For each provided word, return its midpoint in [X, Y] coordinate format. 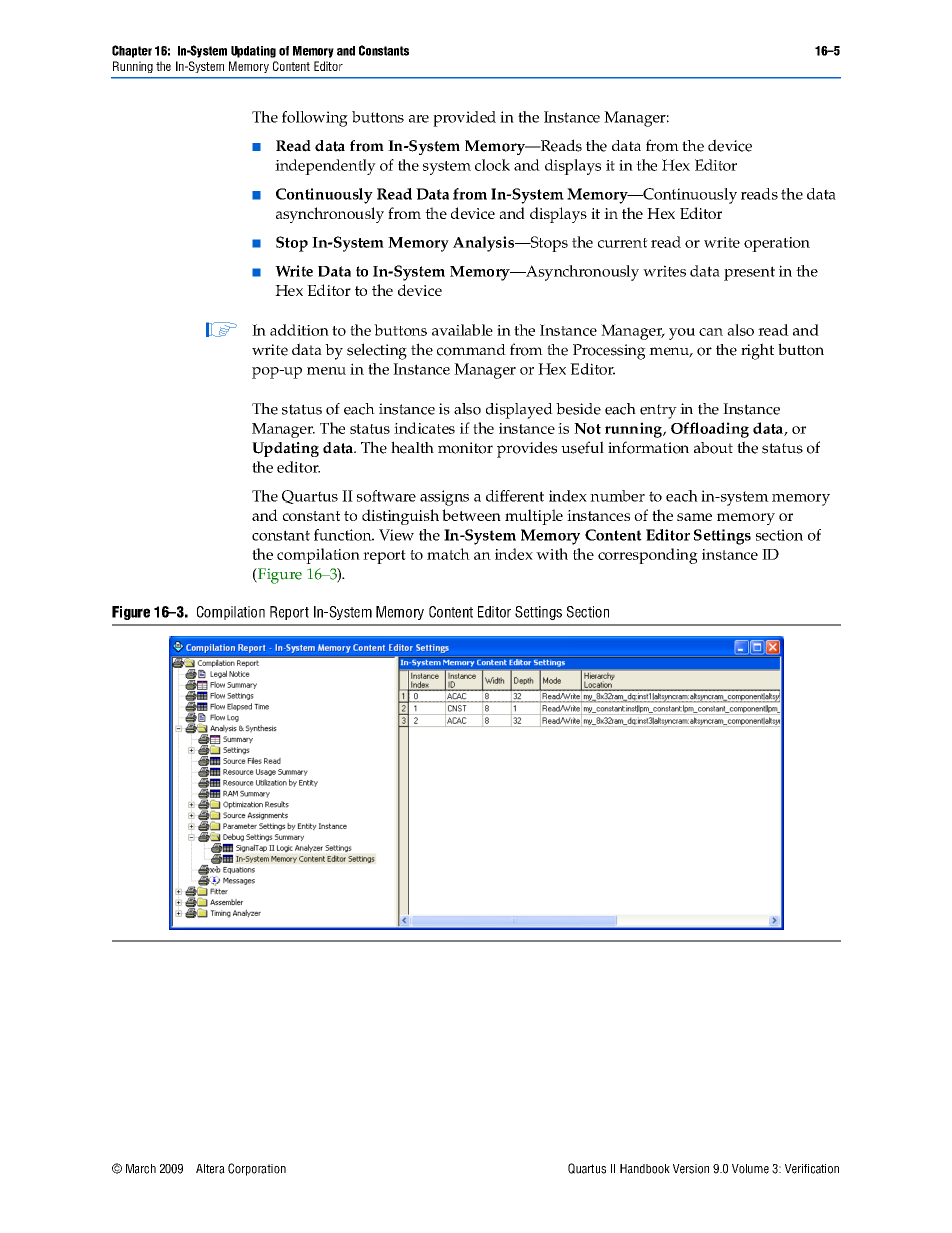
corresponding [648, 556]
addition [299, 330]
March [141, 1169]
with [552, 554]
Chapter [132, 51]
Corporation [257, 1169]
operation [777, 244]
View [396, 535]
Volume [750, 1169]
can [711, 332]
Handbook [645, 1169]
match [448, 554]
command [471, 350]
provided [464, 119]
